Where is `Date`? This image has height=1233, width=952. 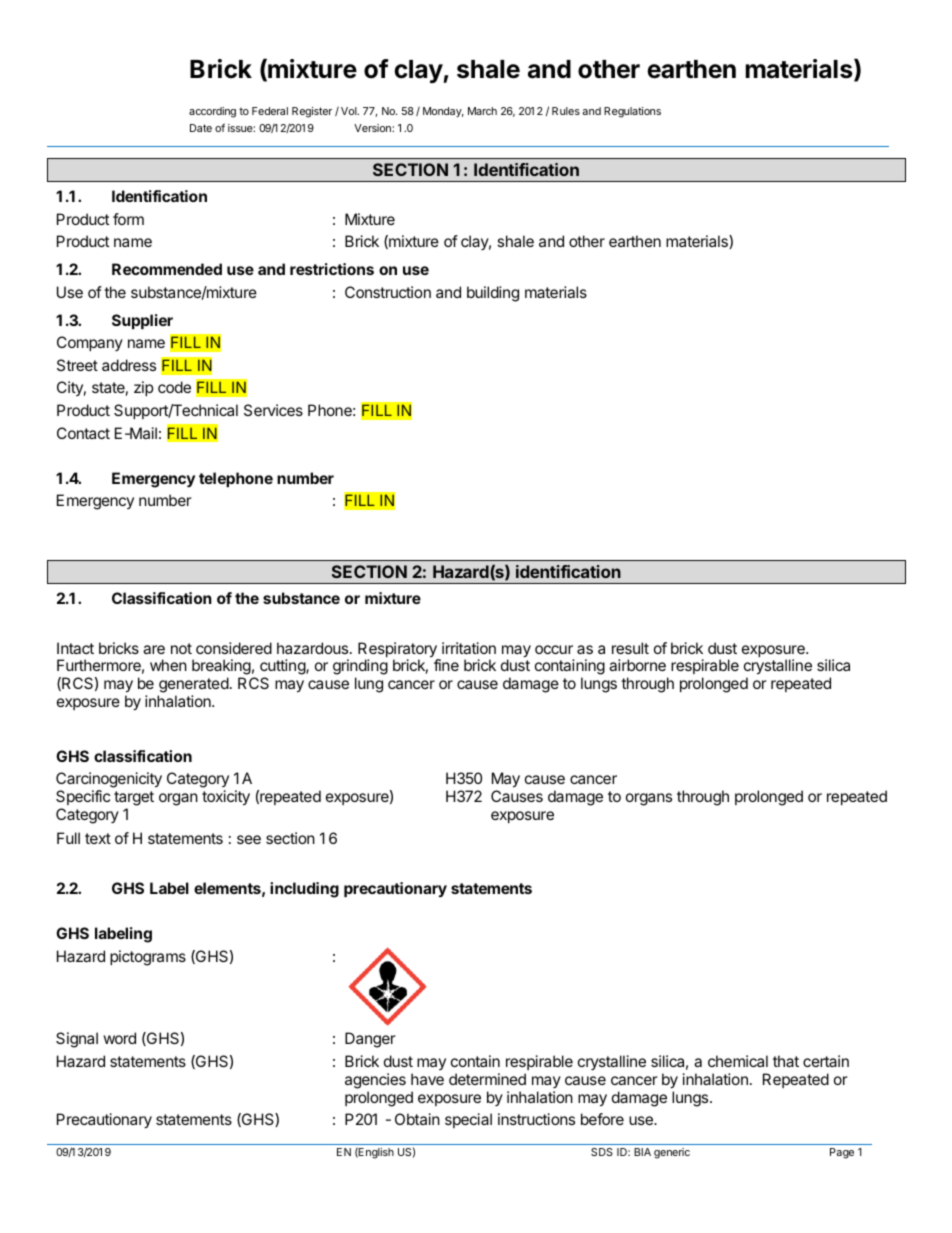
Date is located at coordinates (201, 128).
